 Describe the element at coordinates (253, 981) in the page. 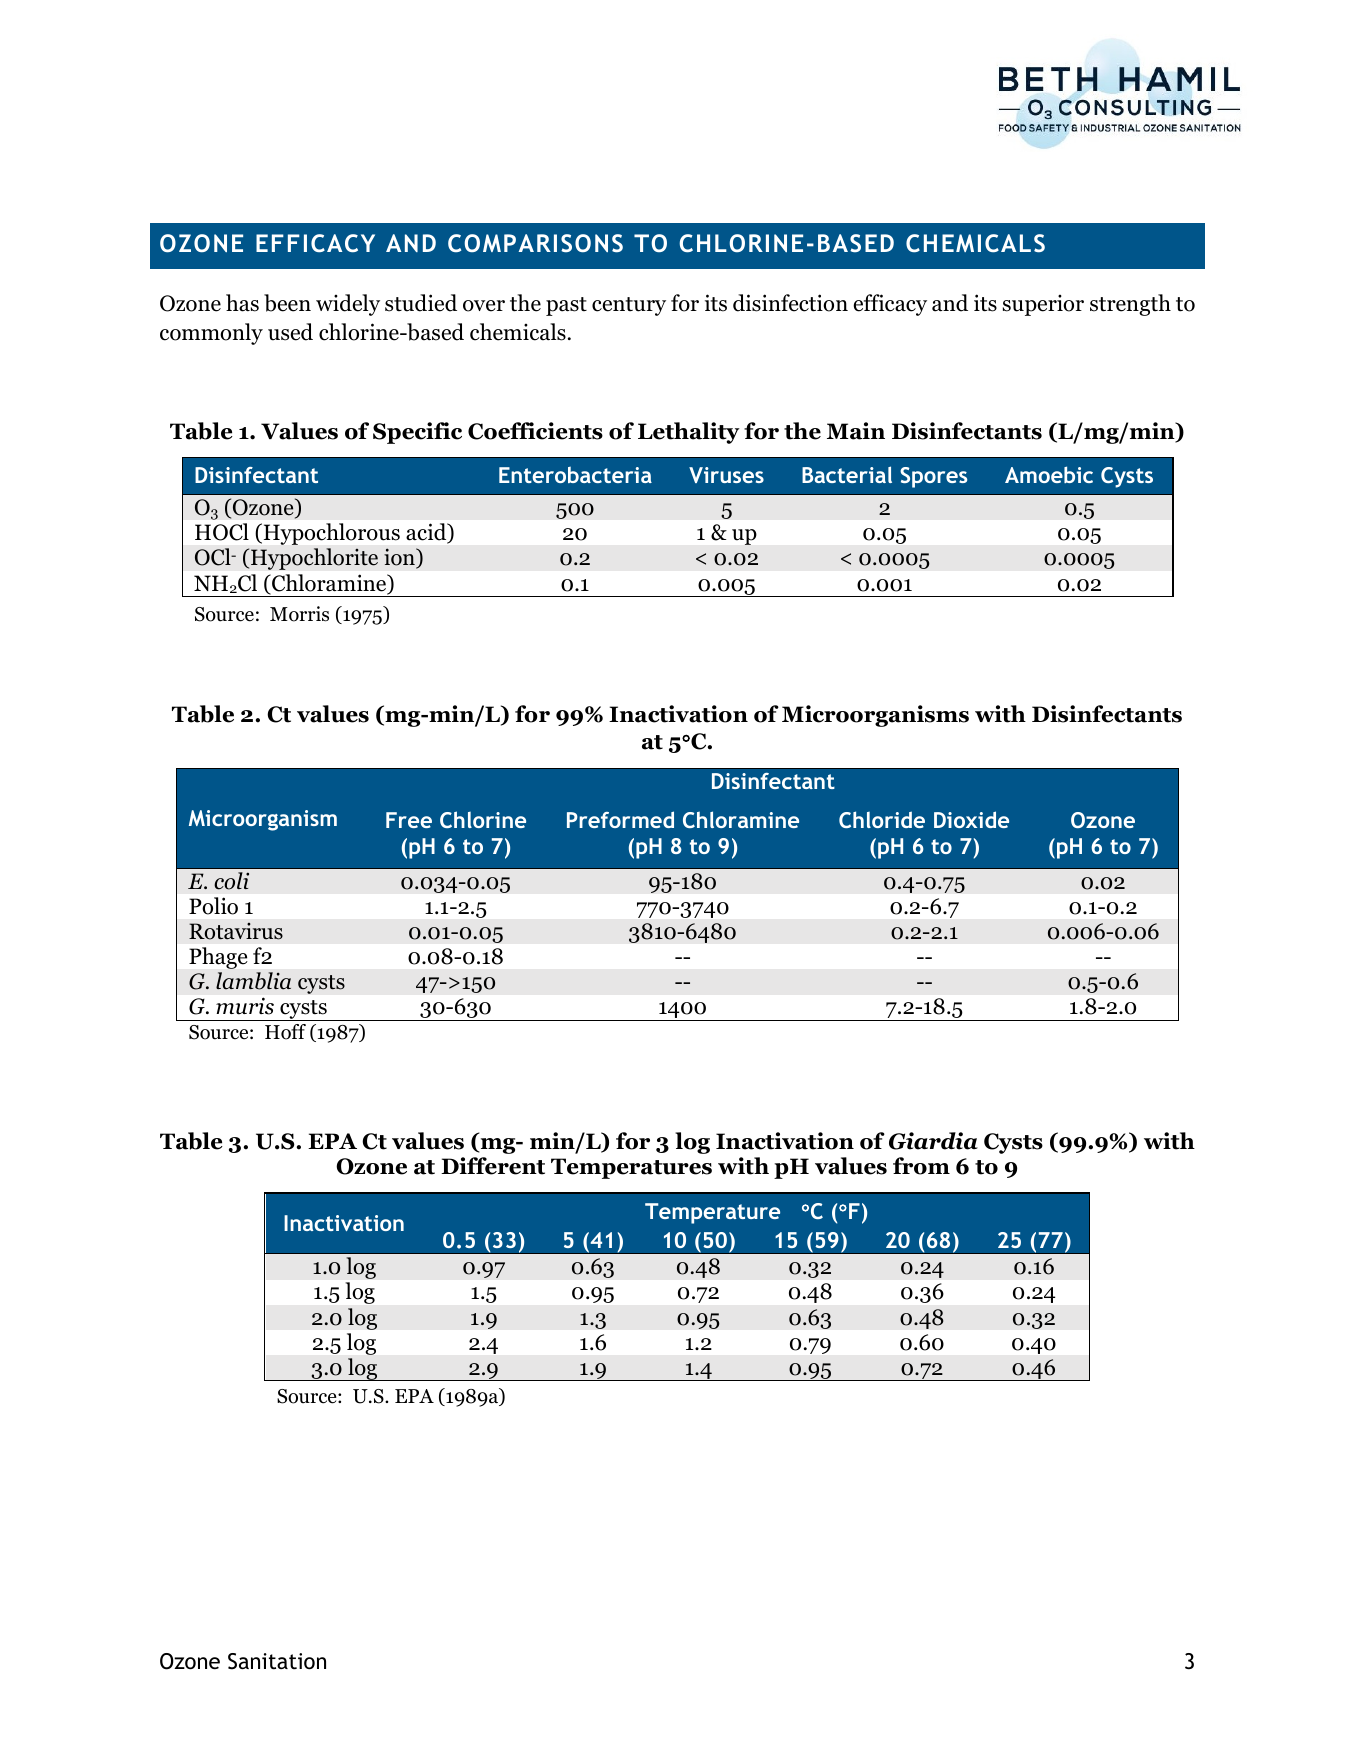

I see `lamblia` at that location.
